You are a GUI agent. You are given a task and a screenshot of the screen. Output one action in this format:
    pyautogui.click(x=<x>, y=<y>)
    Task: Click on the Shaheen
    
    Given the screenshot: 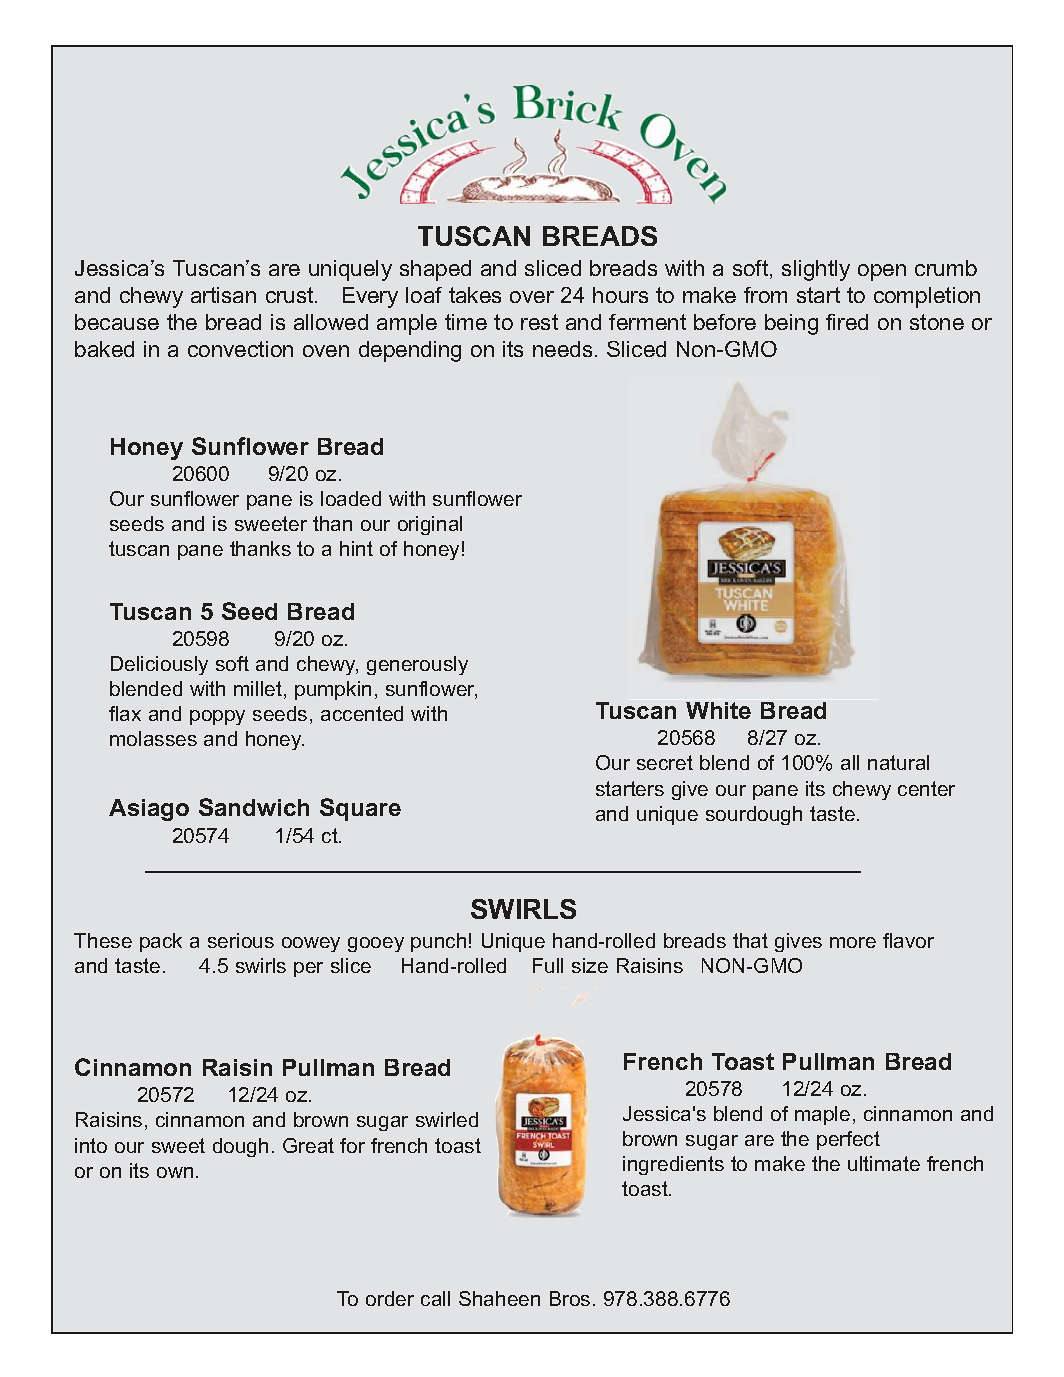 What is the action you would take?
    pyautogui.click(x=499, y=1298)
